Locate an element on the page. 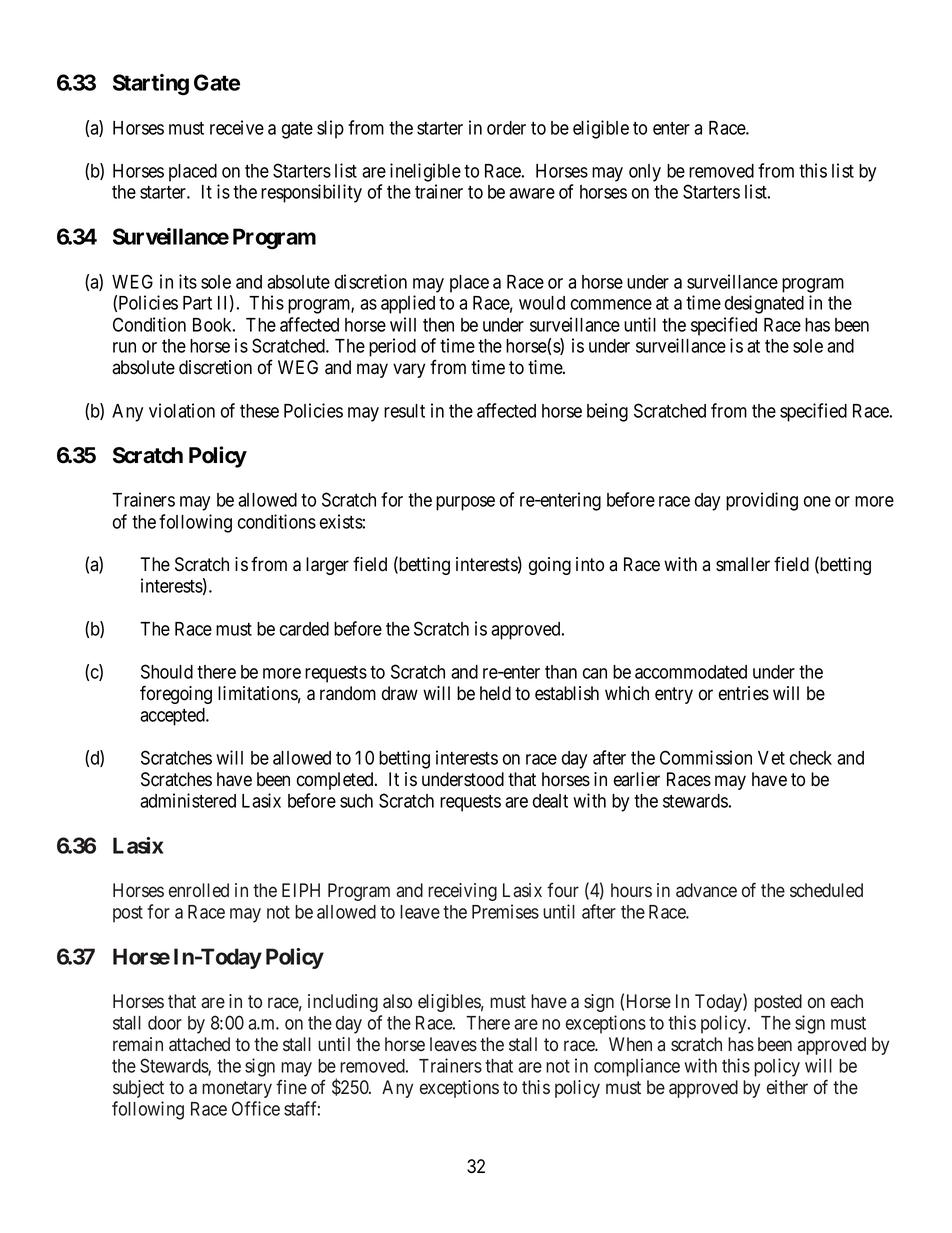  receiving is located at coordinates (462, 892).
